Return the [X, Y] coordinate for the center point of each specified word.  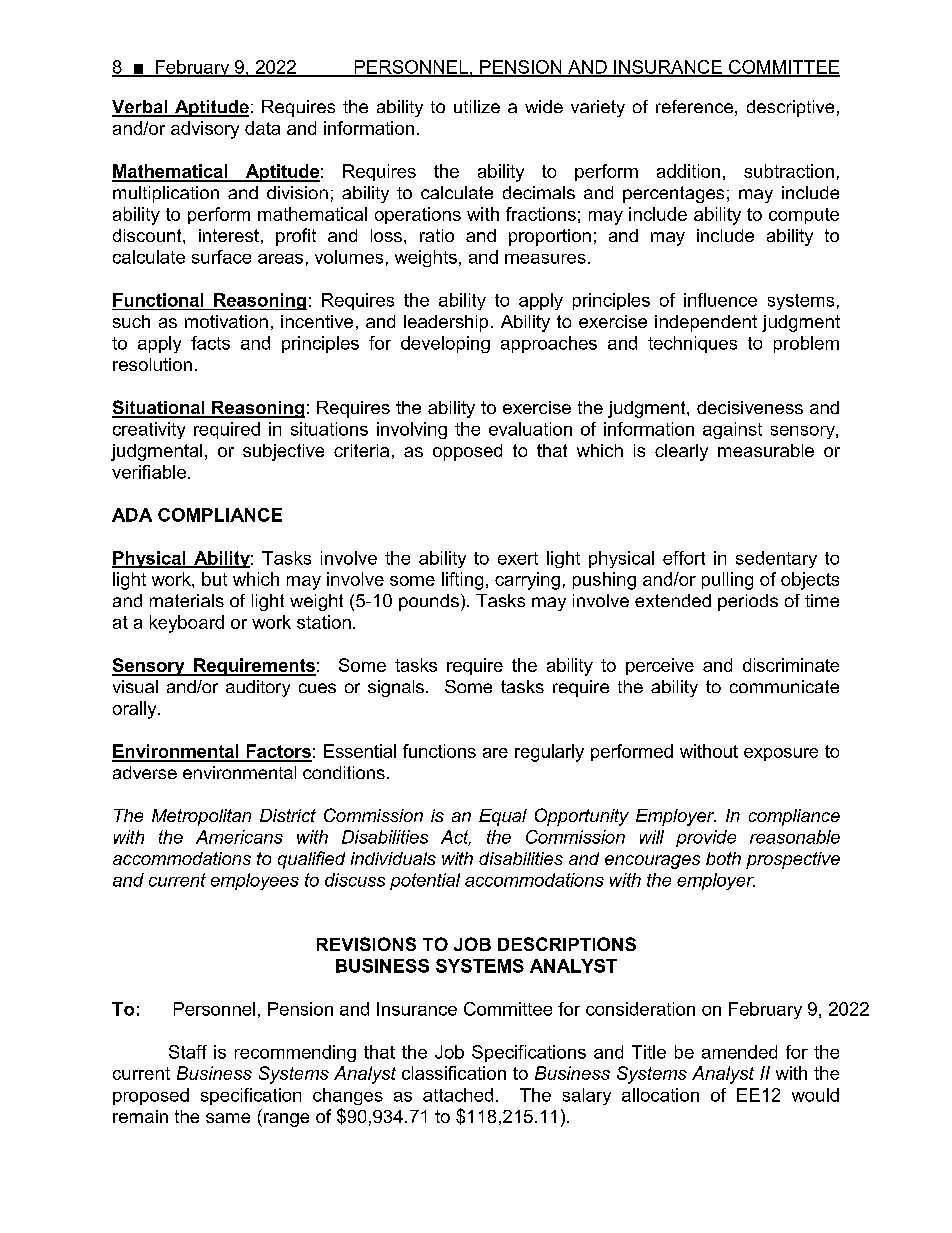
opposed [467, 452]
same [228, 1118]
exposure [781, 754]
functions [439, 751]
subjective [283, 452]
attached [458, 1095]
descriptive [790, 108]
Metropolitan [201, 817]
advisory [205, 130]
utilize [477, 106]
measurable [766, 450]
